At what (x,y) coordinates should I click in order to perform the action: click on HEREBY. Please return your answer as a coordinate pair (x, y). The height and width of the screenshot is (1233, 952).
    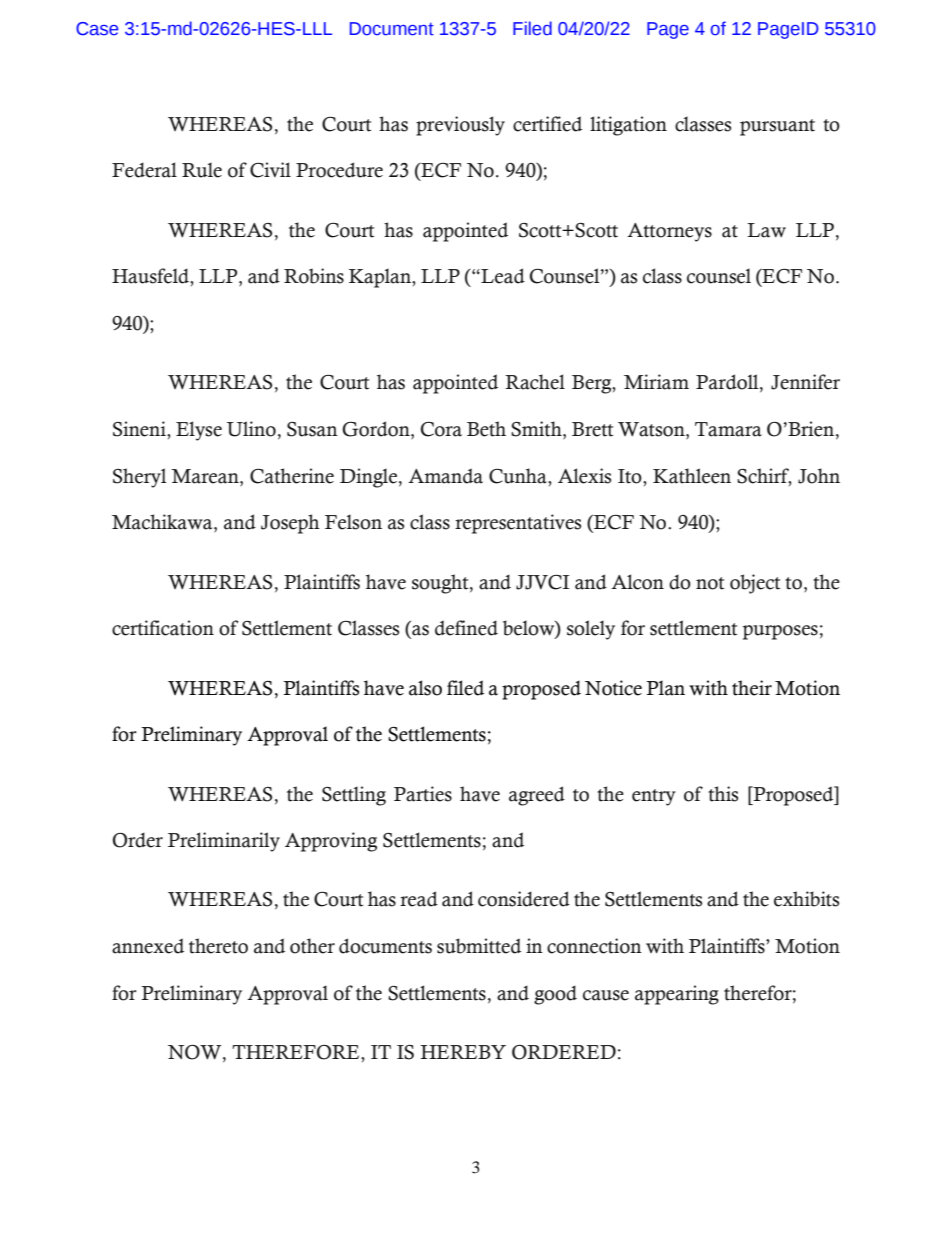
    Looking at the image, I should click on (463, 1052).
